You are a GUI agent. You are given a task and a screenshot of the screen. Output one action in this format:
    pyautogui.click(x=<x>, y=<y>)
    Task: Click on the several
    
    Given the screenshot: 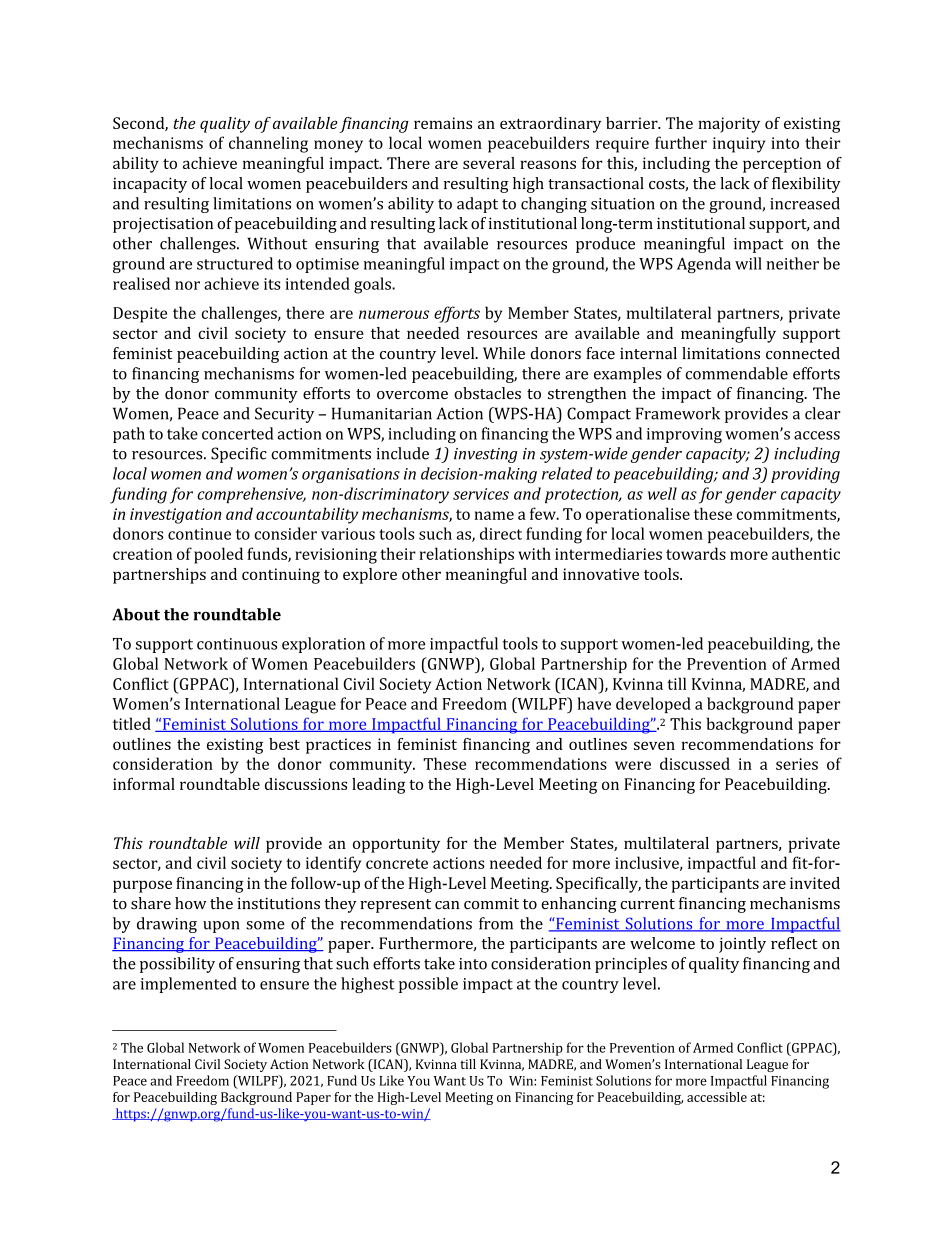 What is the action you would take?
    pyautogui.click(x=489, y=163)
